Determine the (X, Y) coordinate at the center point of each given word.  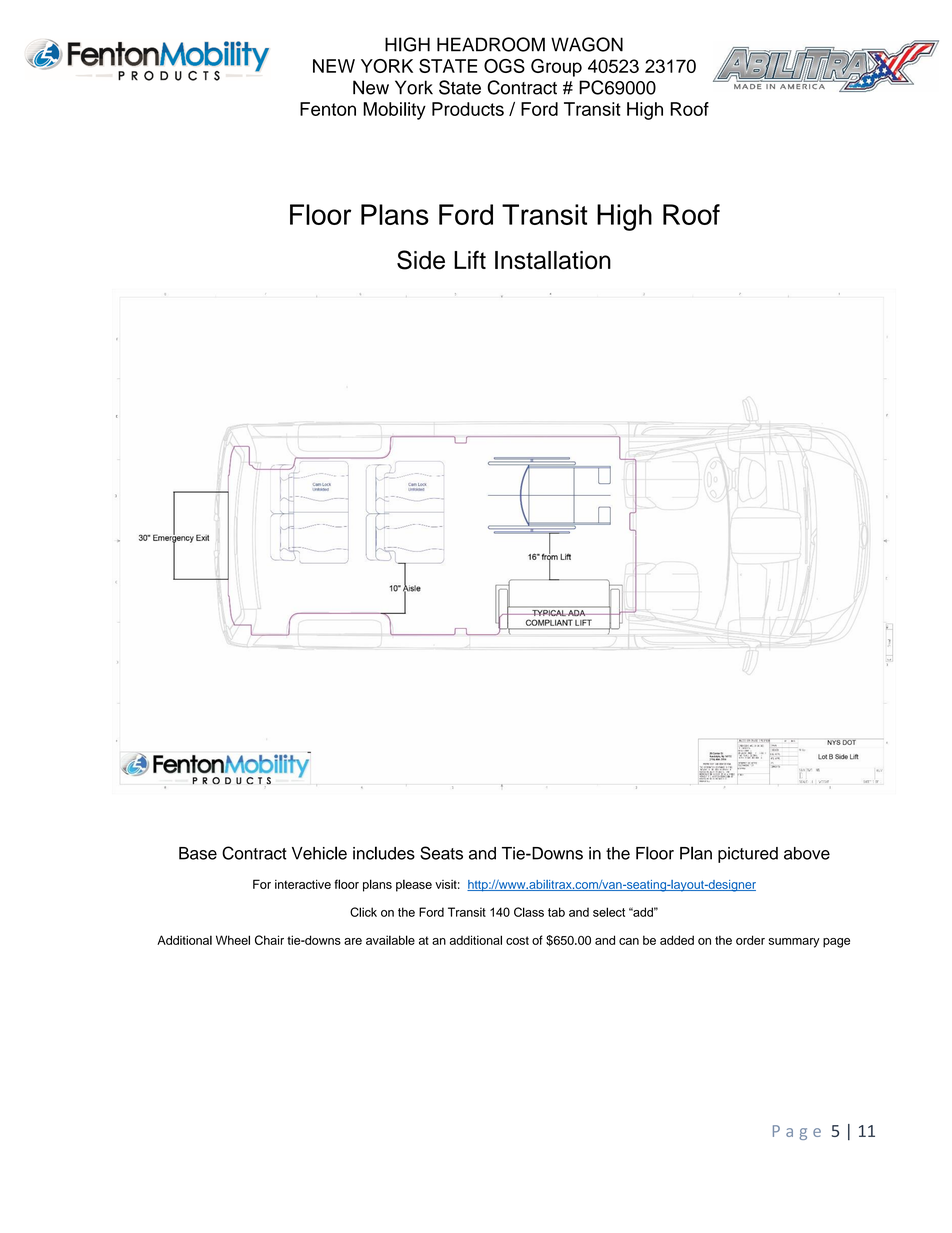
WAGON (587, 44)
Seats (441, 853)
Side (421, 260)
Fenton (328, 109)
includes (384, 853)
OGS (504, 66)
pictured (748, 855)
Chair (269, 940)
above (807, 853)
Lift (470, 259)
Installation (553, 260)
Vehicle (319, 853)
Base (198, 853)
